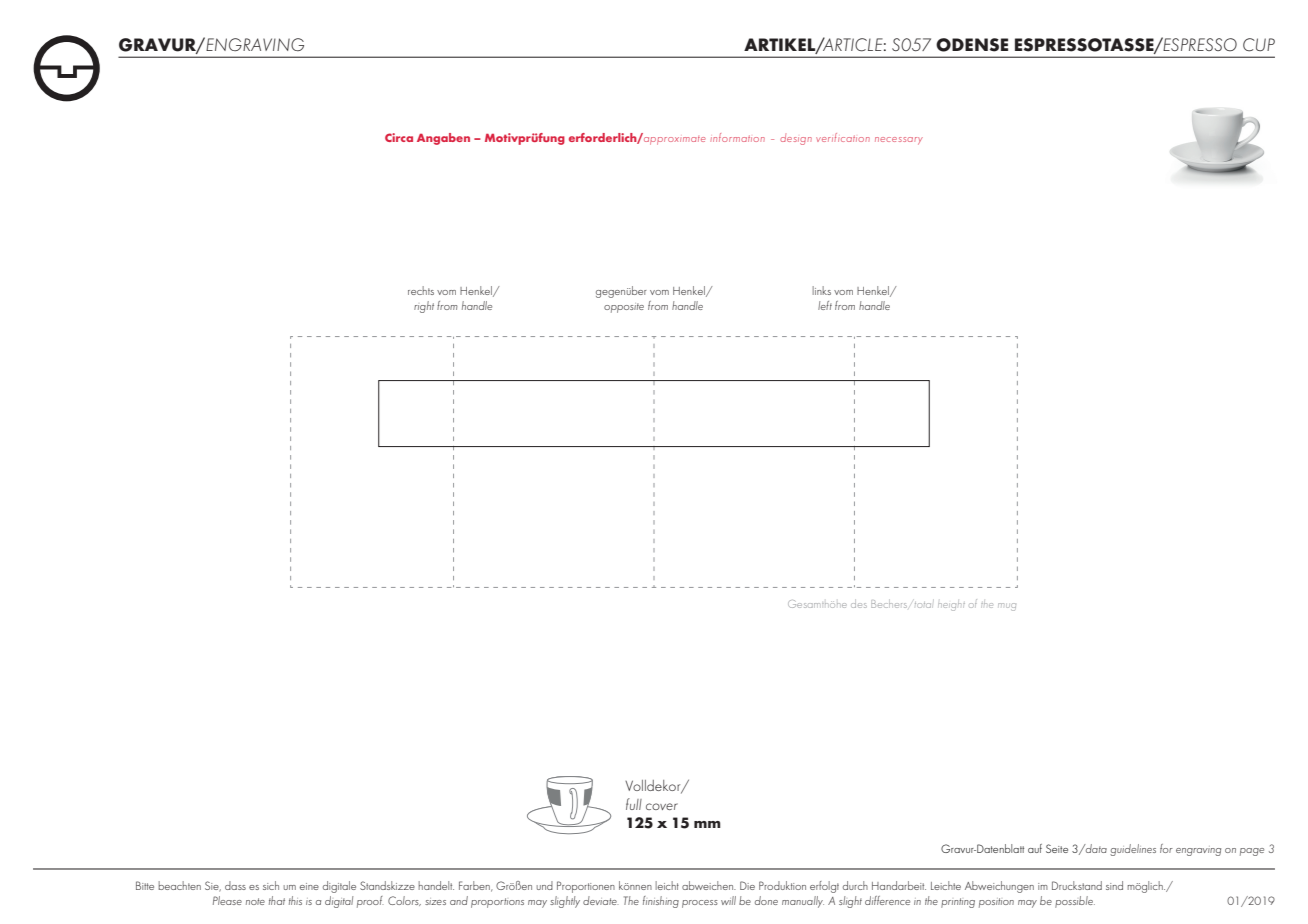 The width and height of the screenshot is (1308, 924). What do you see at coordinates (634, 804) in the screenshot?
I see `full` at bounding box center [634, 804].
